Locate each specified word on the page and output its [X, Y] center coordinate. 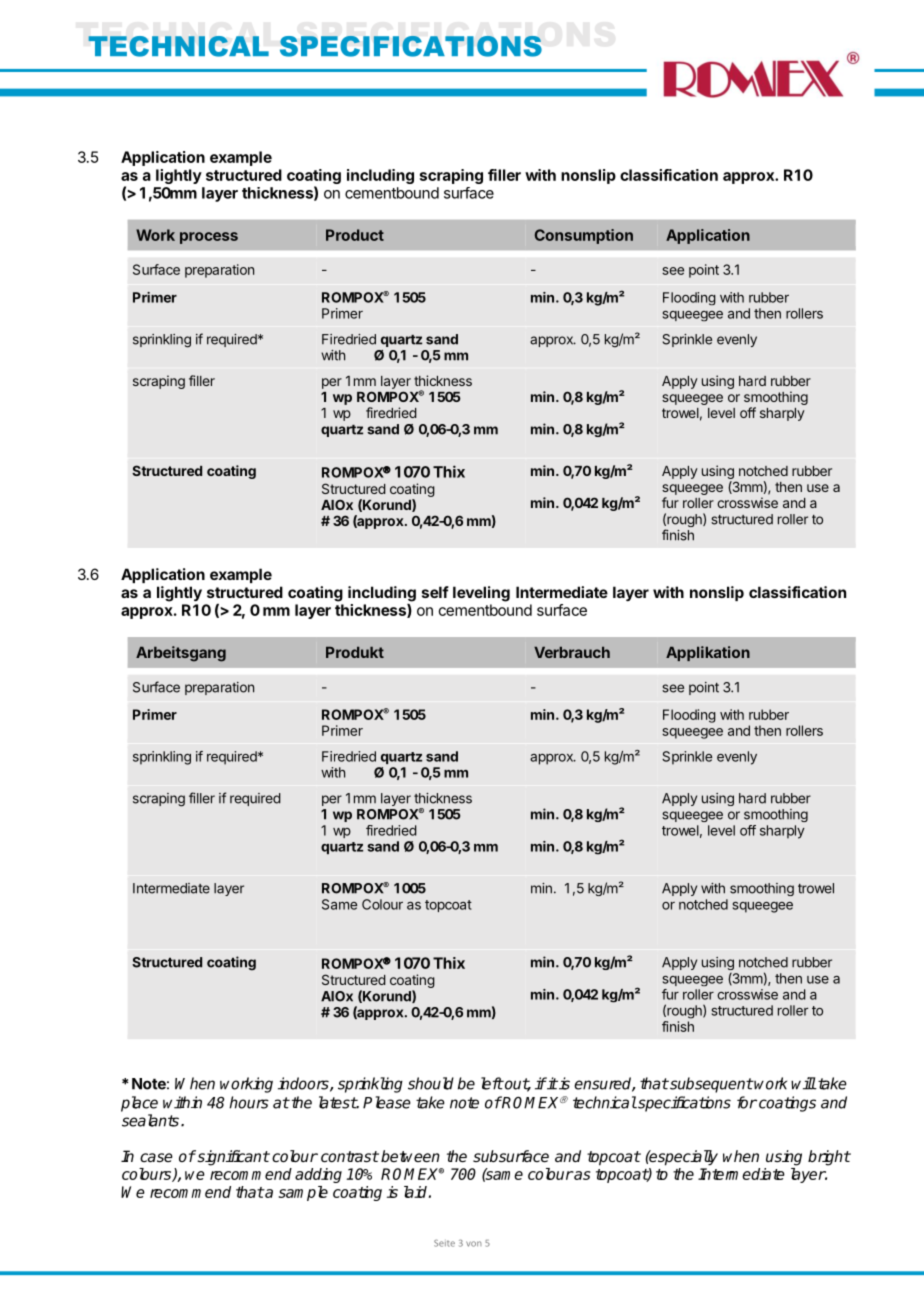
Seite [444, 1243]
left [492, 1083]
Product [355, 235]
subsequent [710, 1085]
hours [249, 1102]
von [474, 1244]
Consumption [584, 236]
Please [387, 1102]
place [139, 1104]
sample [303, 1193]
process [209, 238]
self [435, 592]
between [410, 1156]
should [431, 1083]
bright [829, 1158]
